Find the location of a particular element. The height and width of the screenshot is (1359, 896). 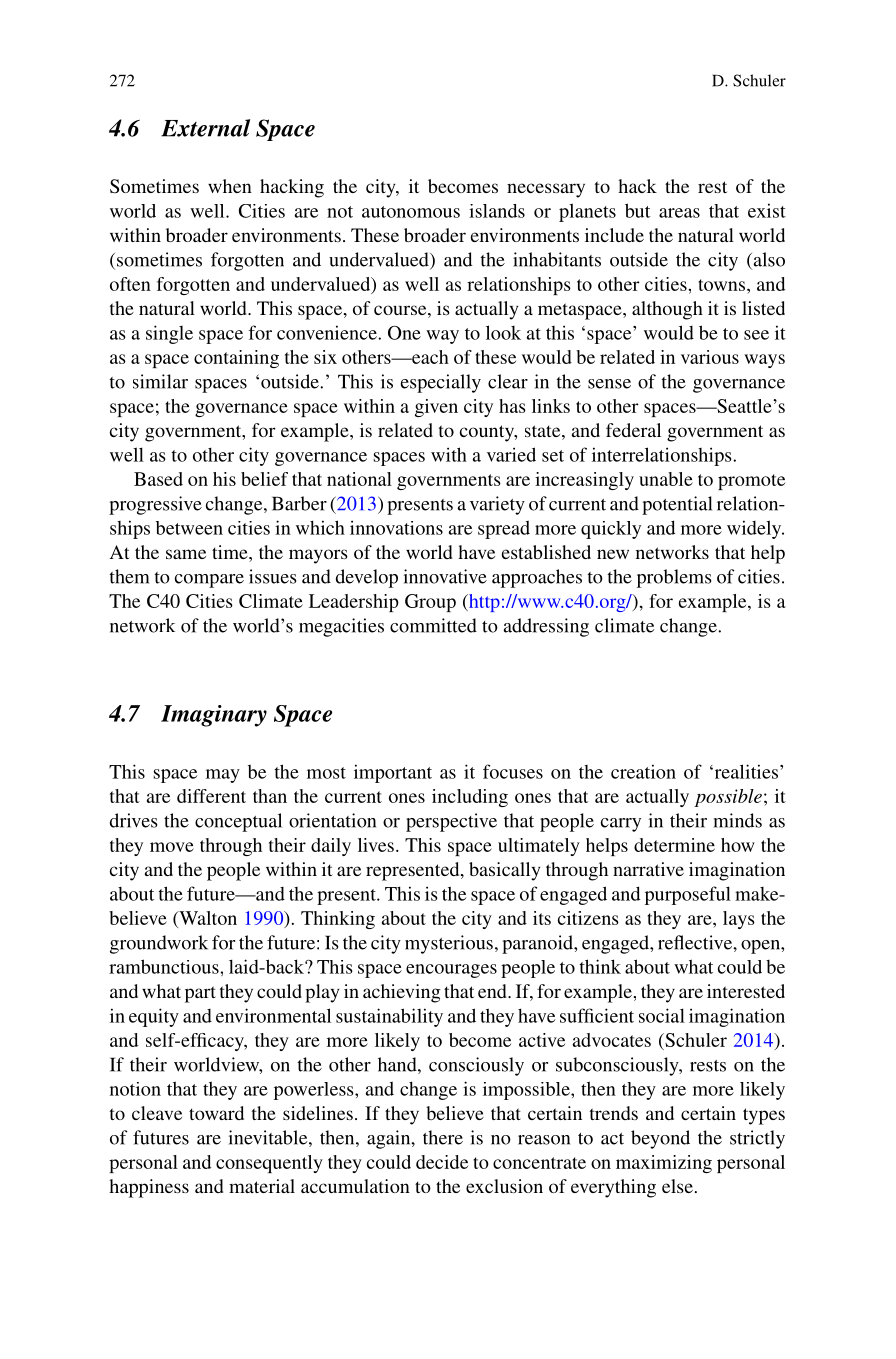

problems is located at coordinates (674, 578).
